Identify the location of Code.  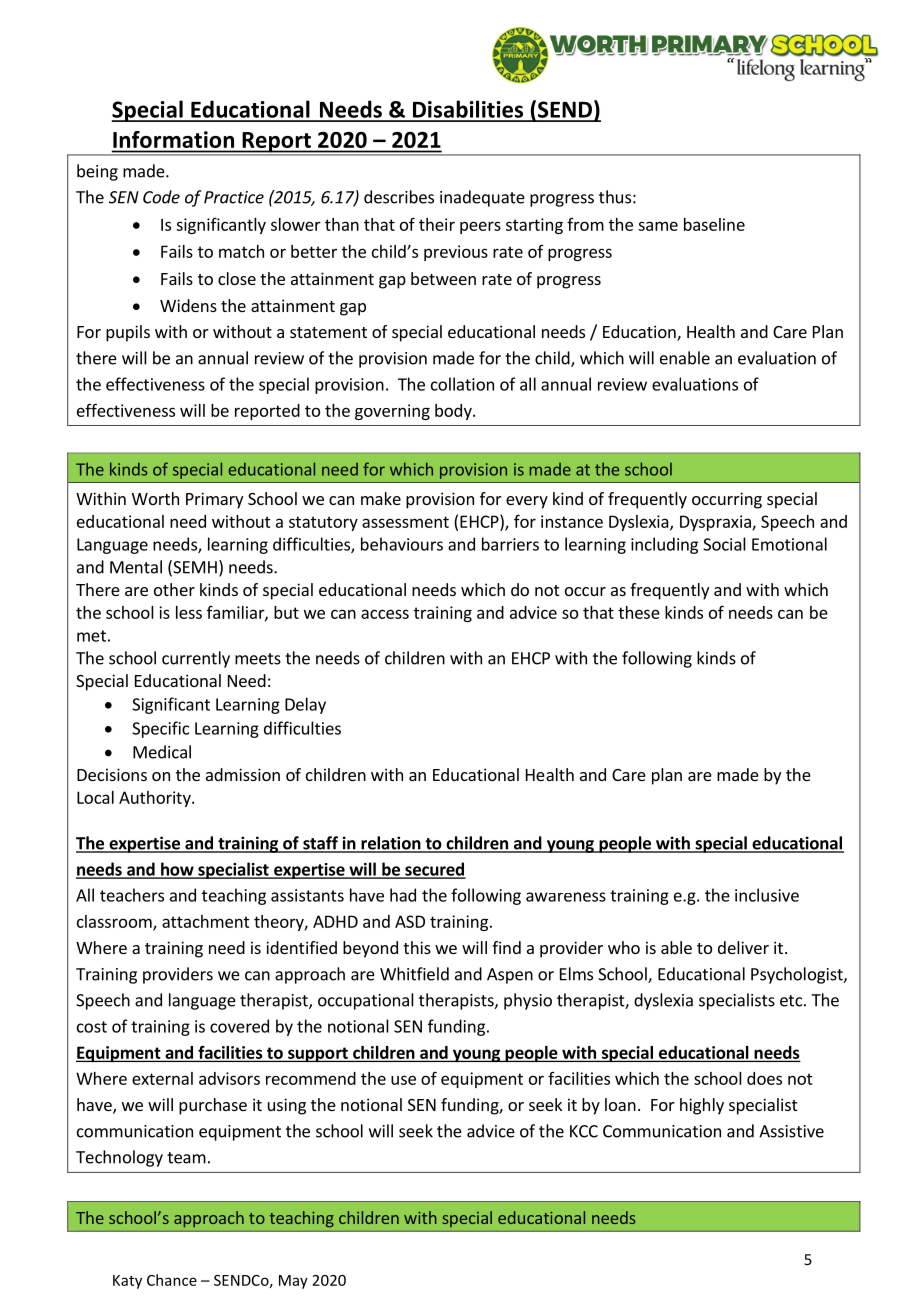
(161, 197).
